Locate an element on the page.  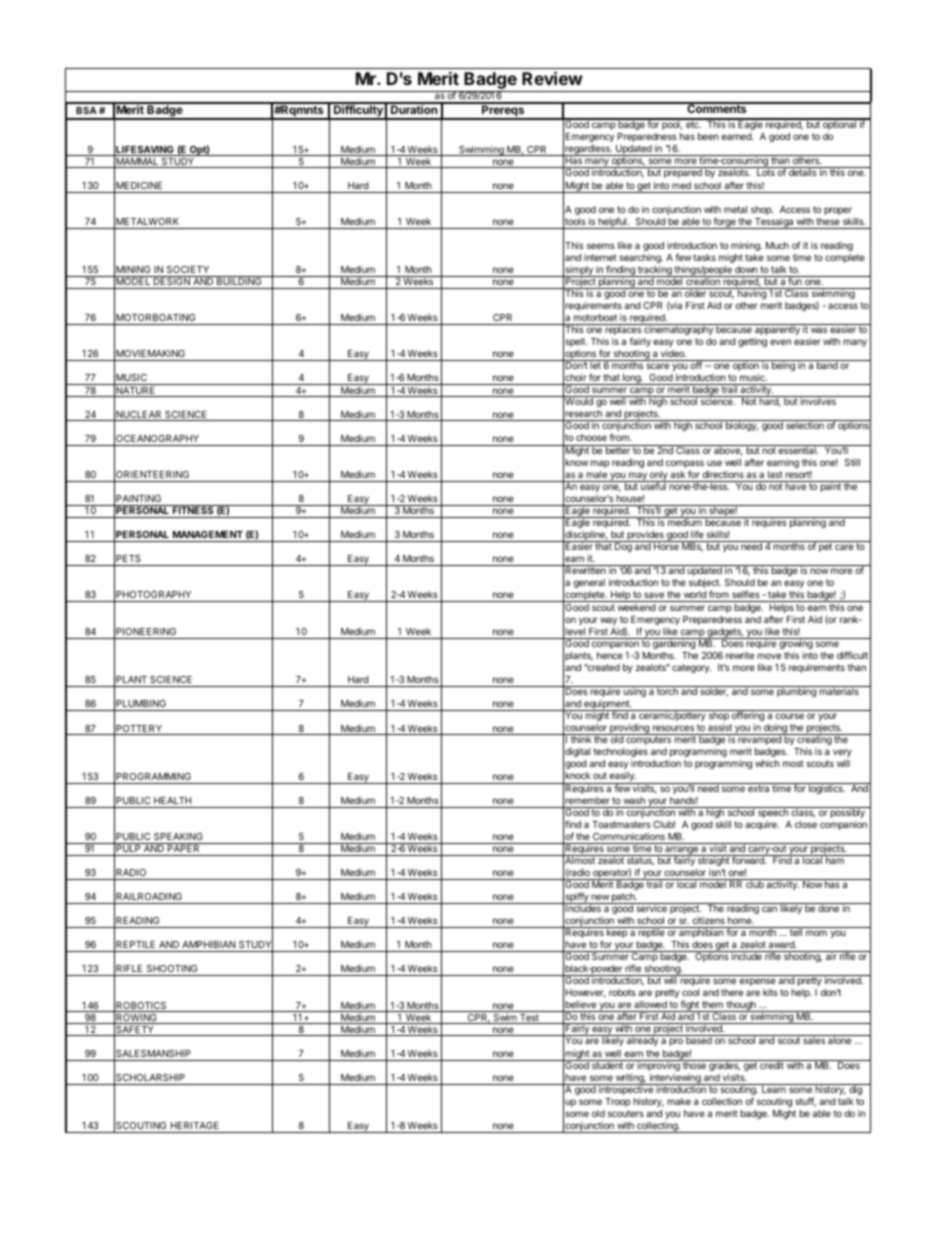
research is located at coordinates (584, 415).
